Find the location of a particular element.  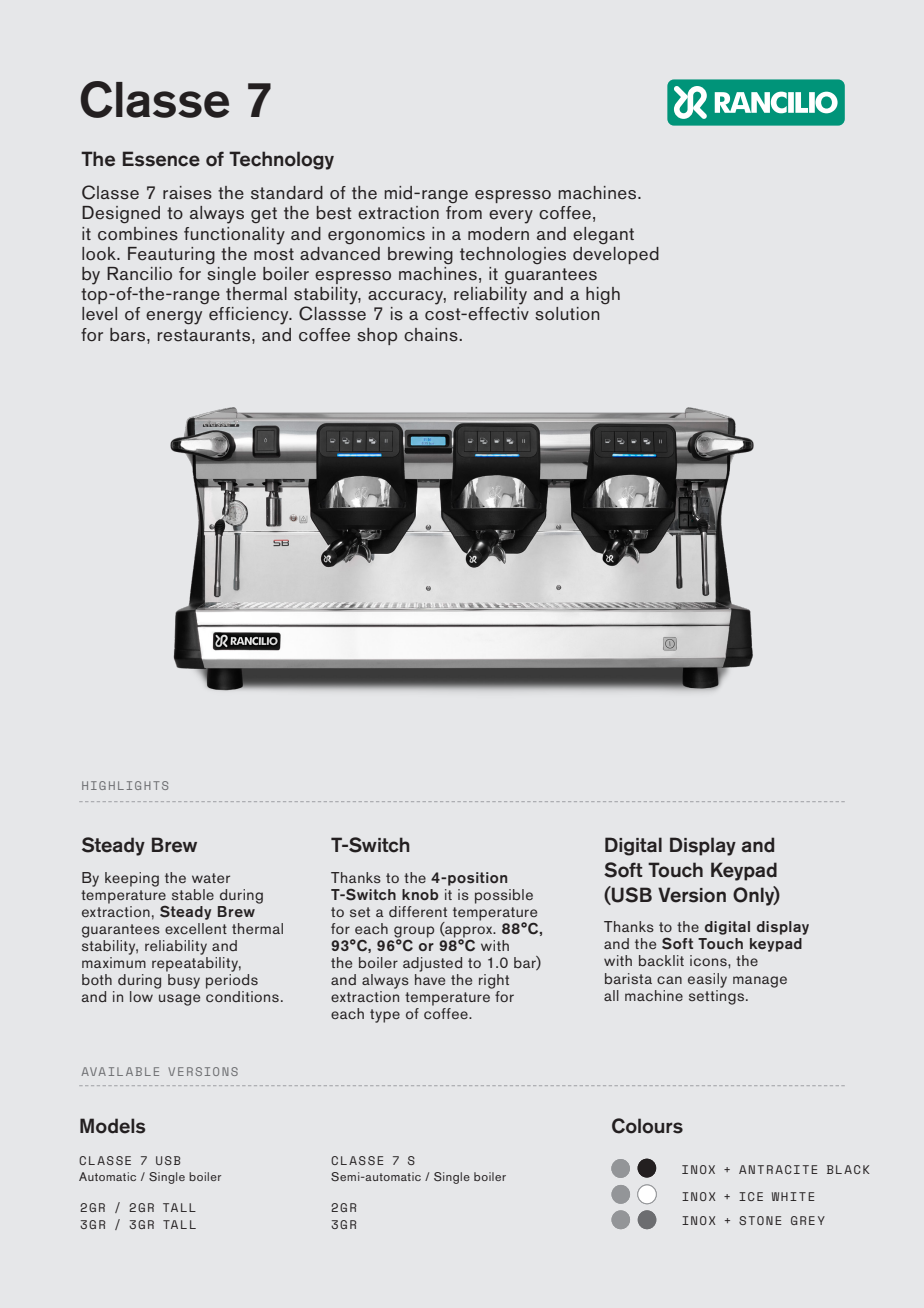

backlit is located at coordinates (661, 960).
